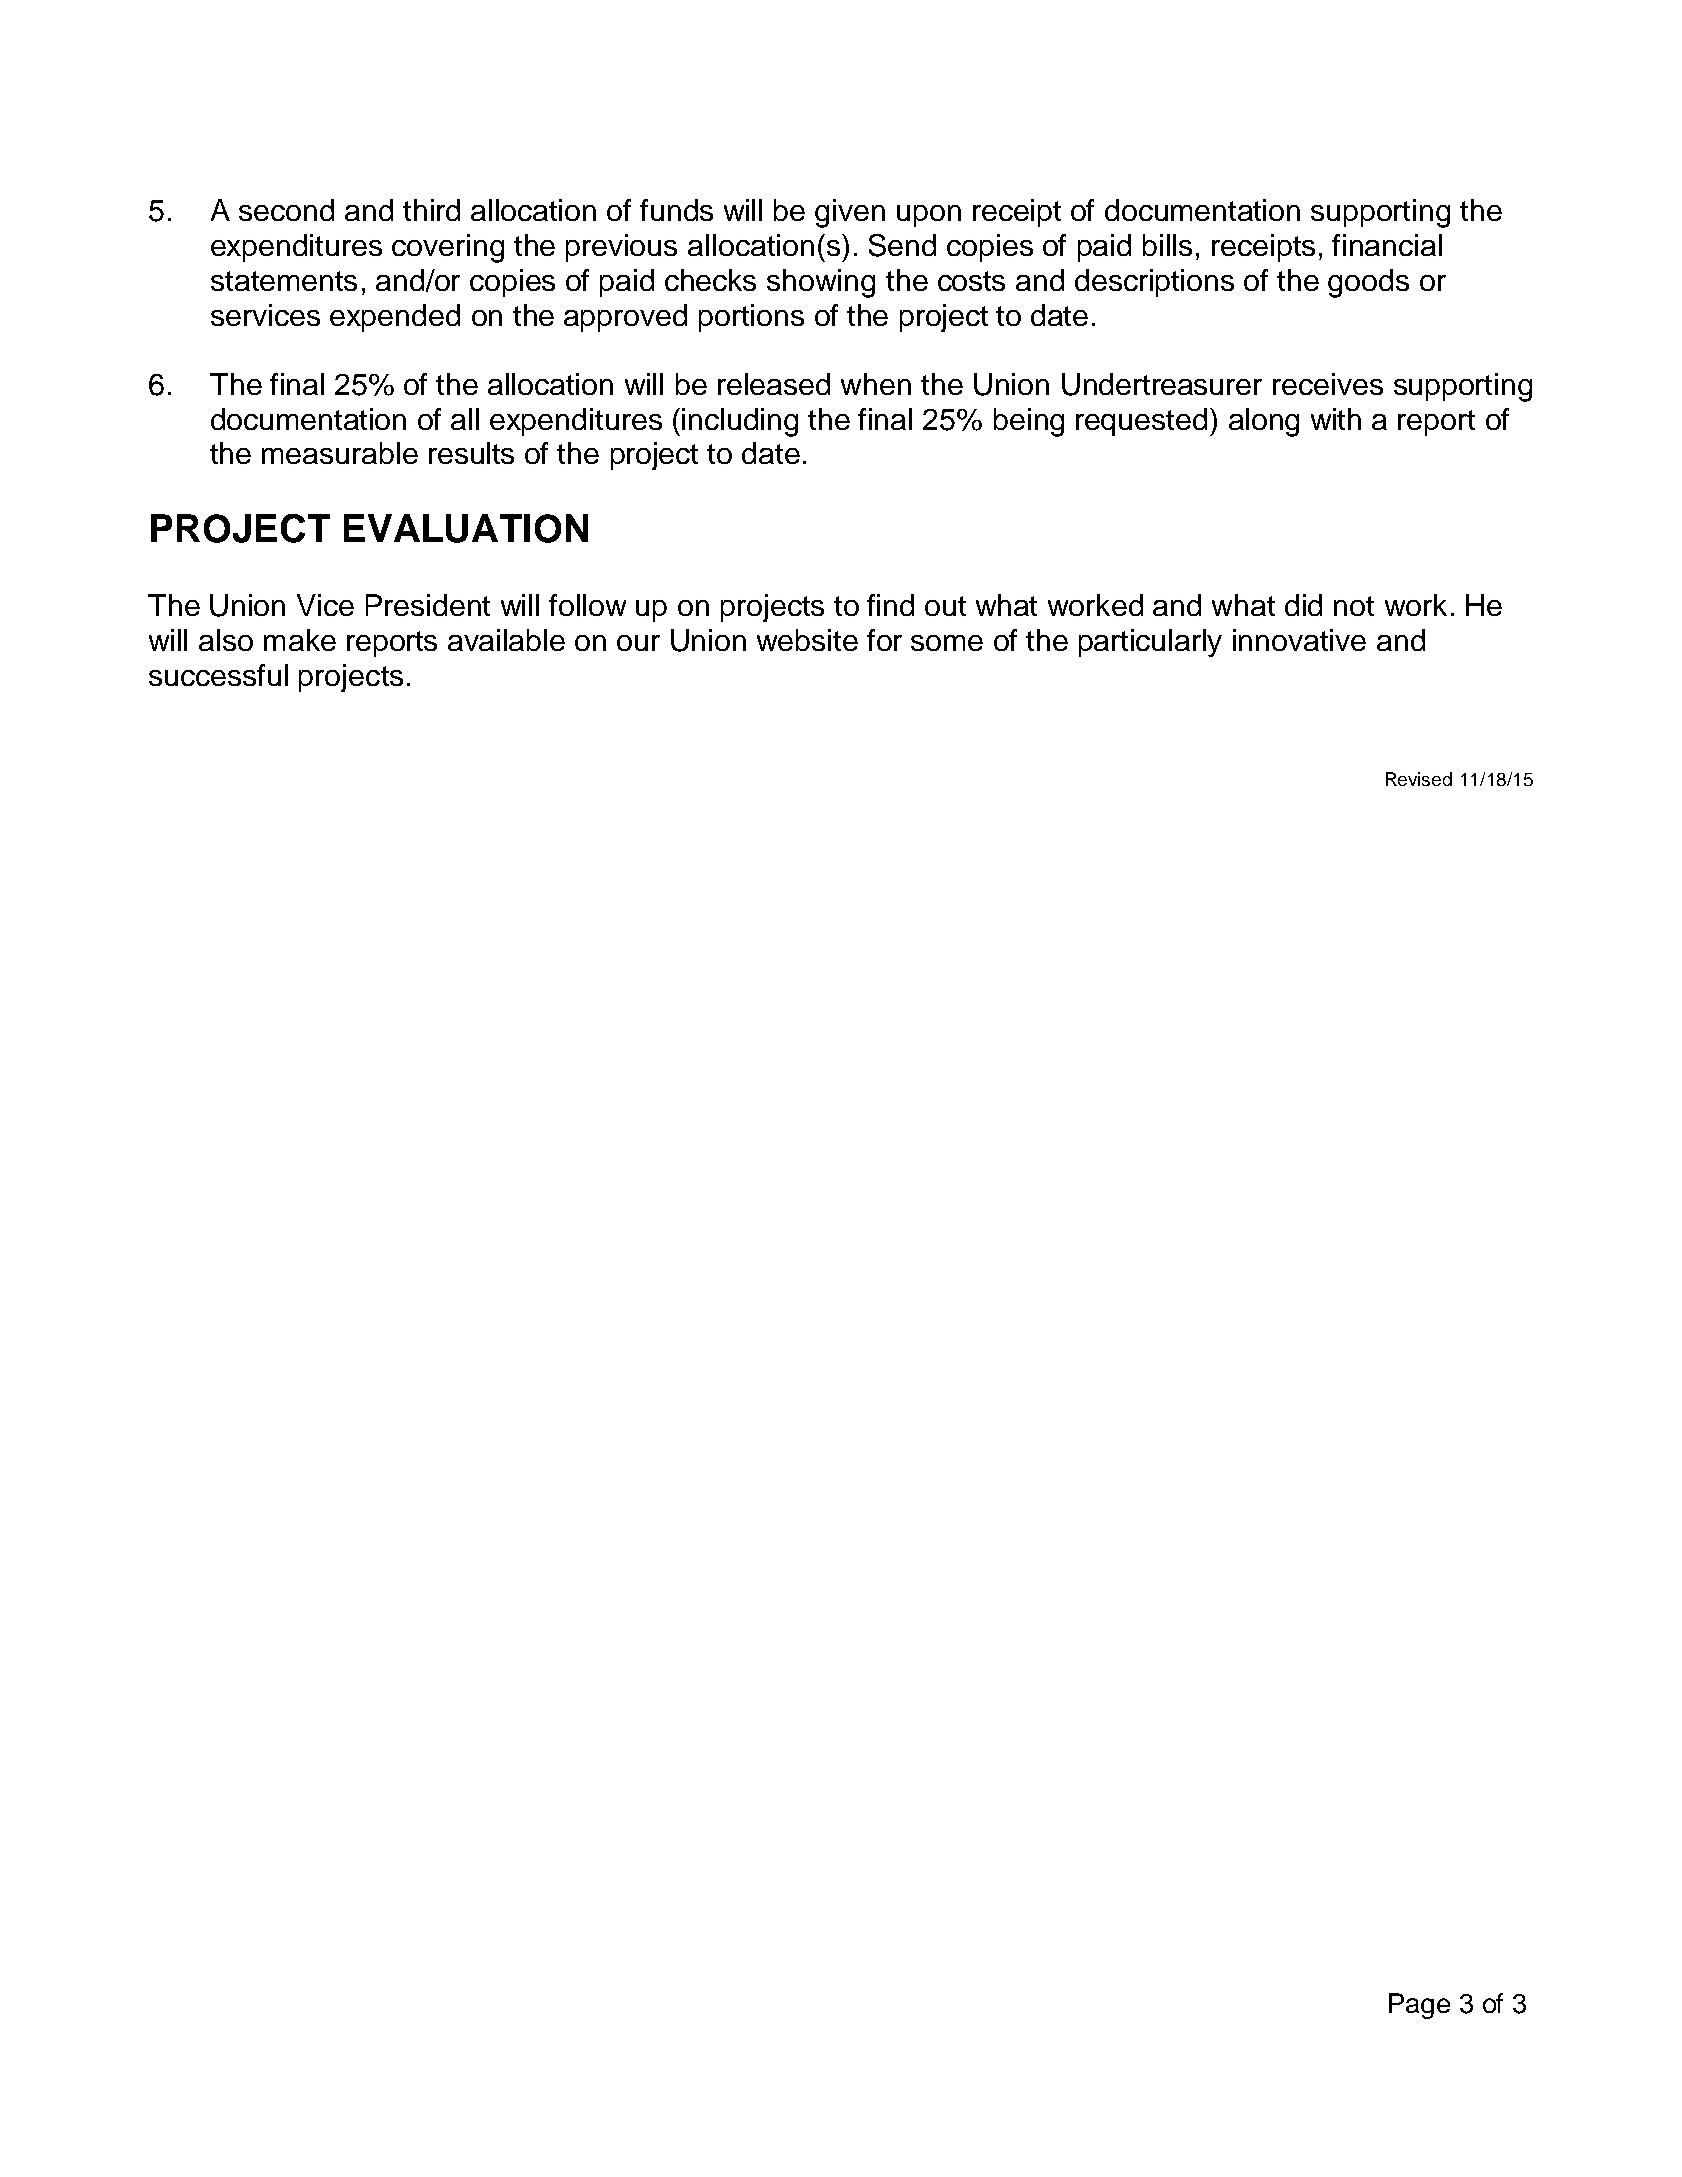  Describe the element at coordinates (1368, 283) in the page. I see `goods` at that location.
